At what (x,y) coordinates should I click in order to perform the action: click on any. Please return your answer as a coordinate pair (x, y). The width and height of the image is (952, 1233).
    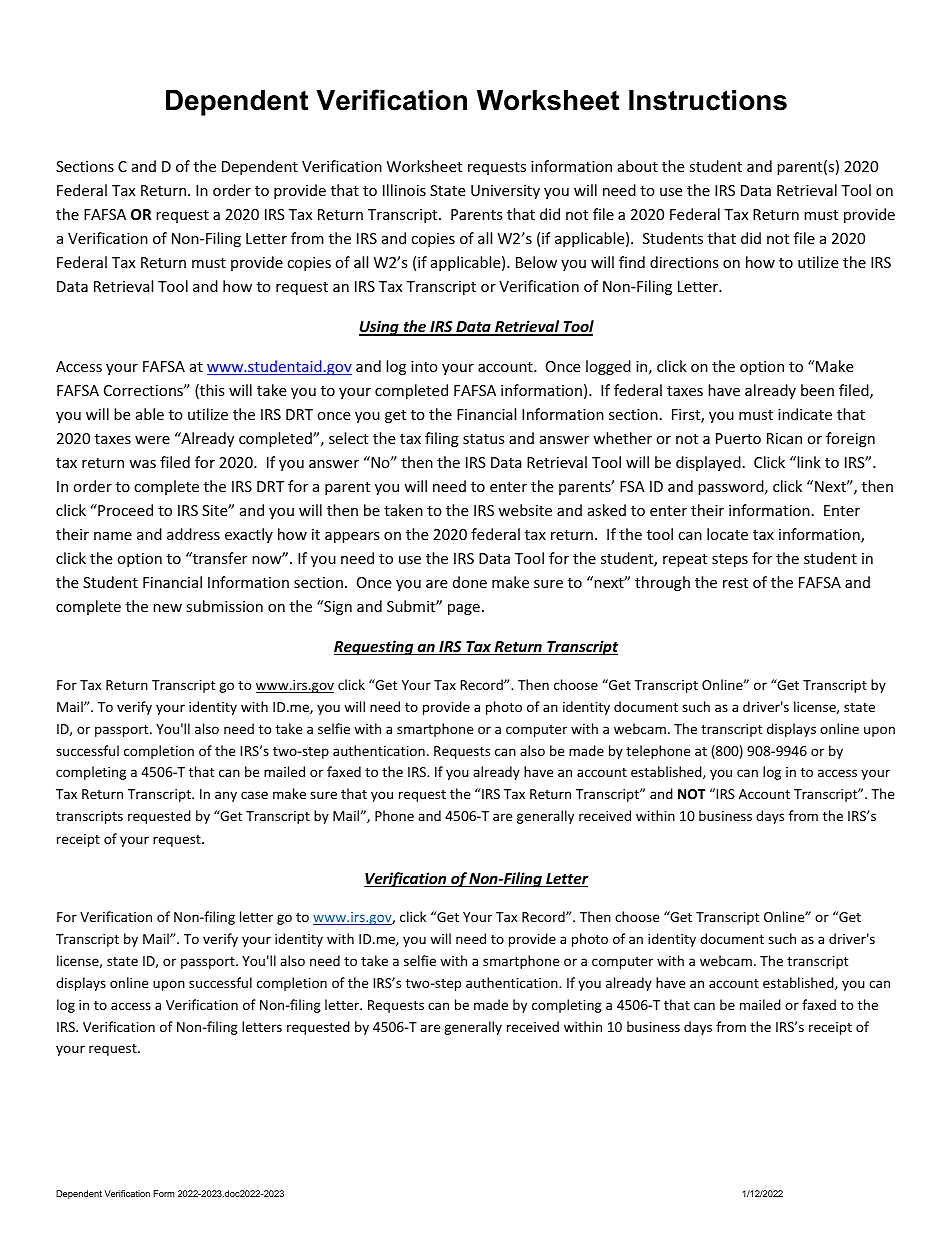
    Looking at the image, I should click on (226, 796).
